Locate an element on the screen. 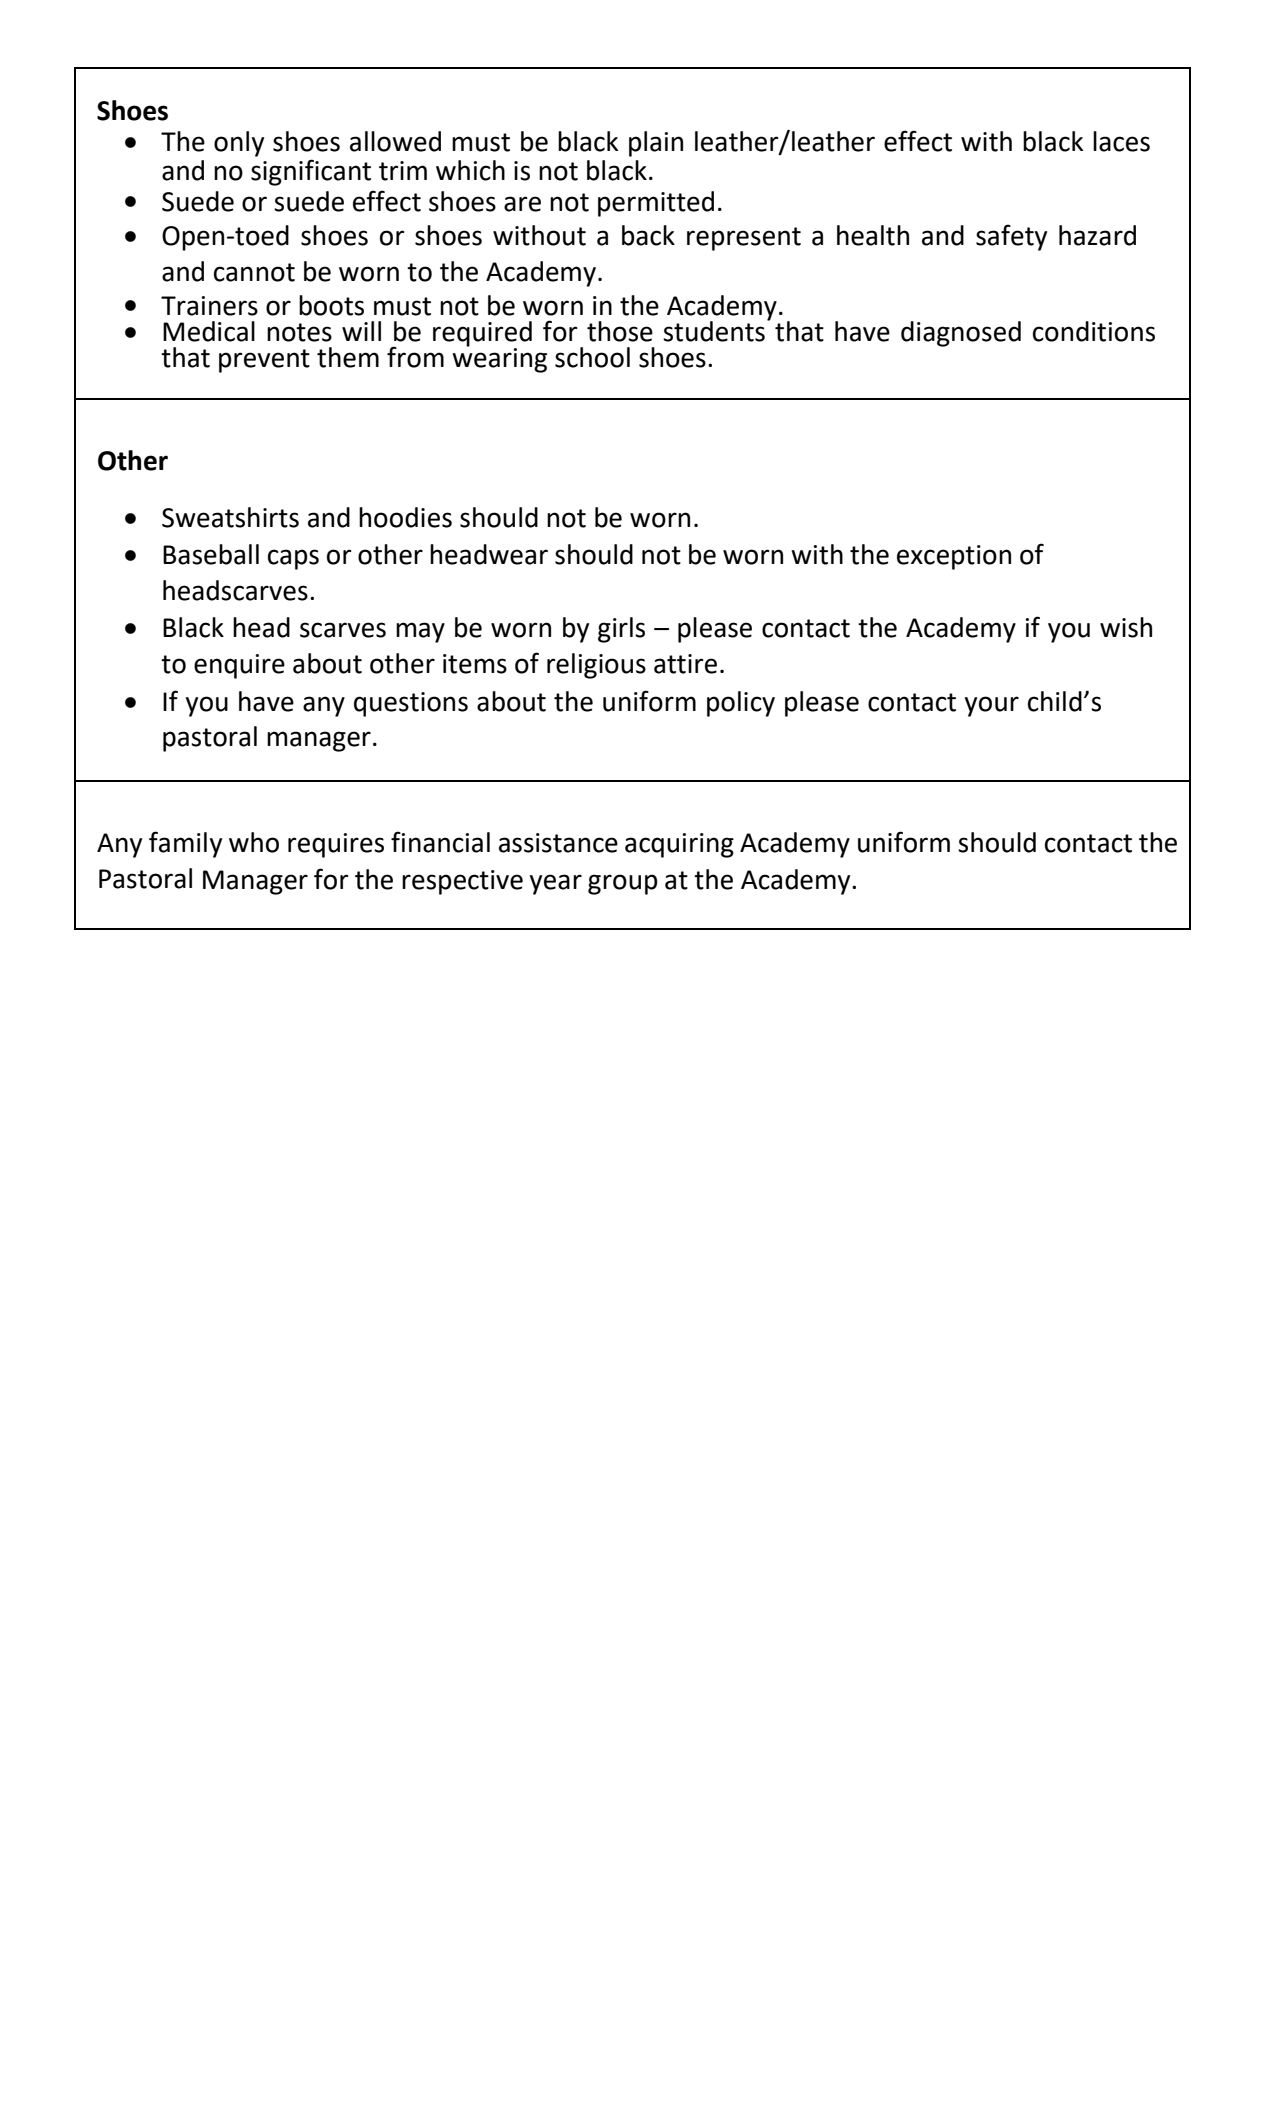 This screenshot has width=1283, height=2114. Sweatshirts is located at coordinates (230, 517).
